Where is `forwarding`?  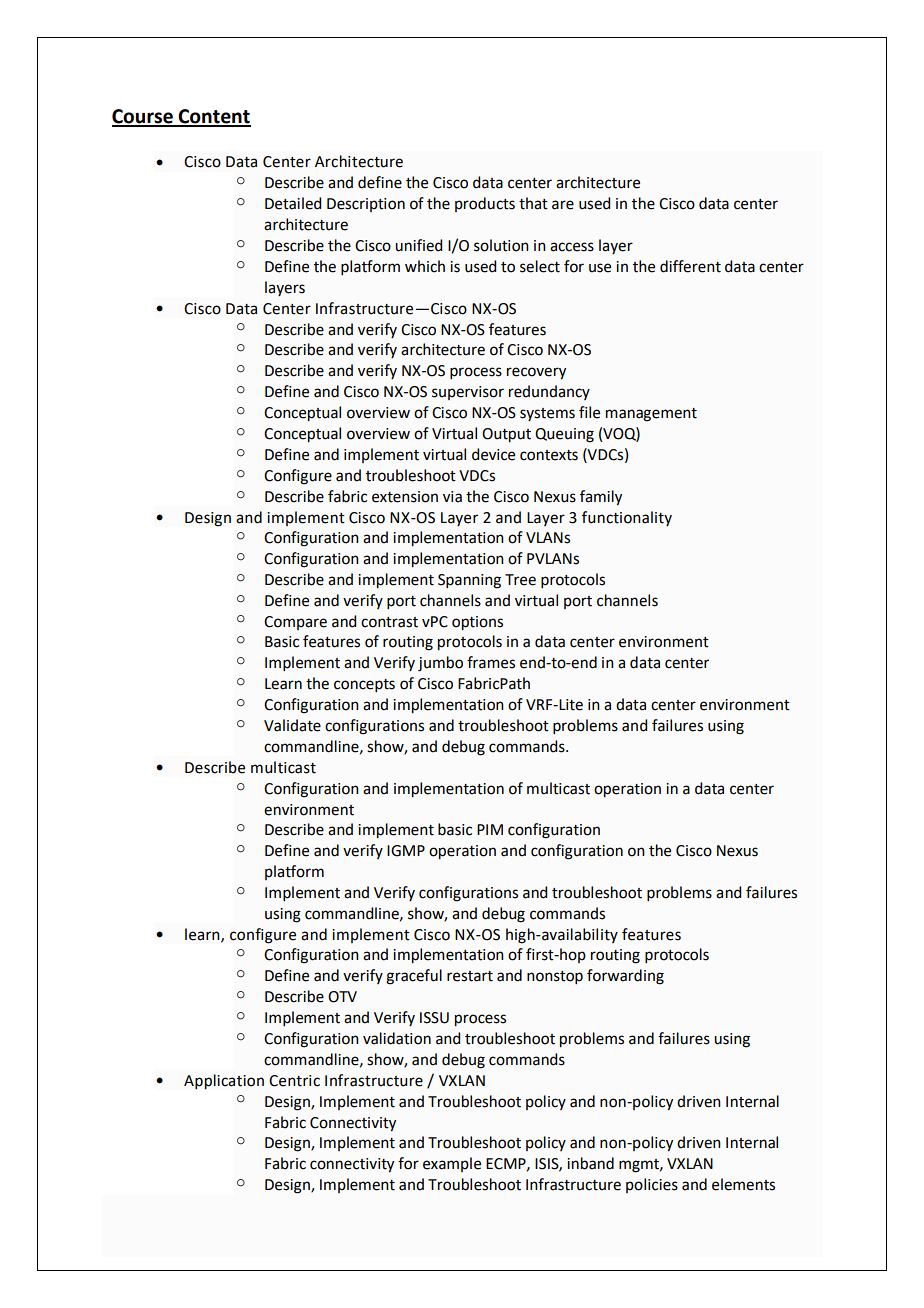
forwarding is located at coordinates (625, 977).
